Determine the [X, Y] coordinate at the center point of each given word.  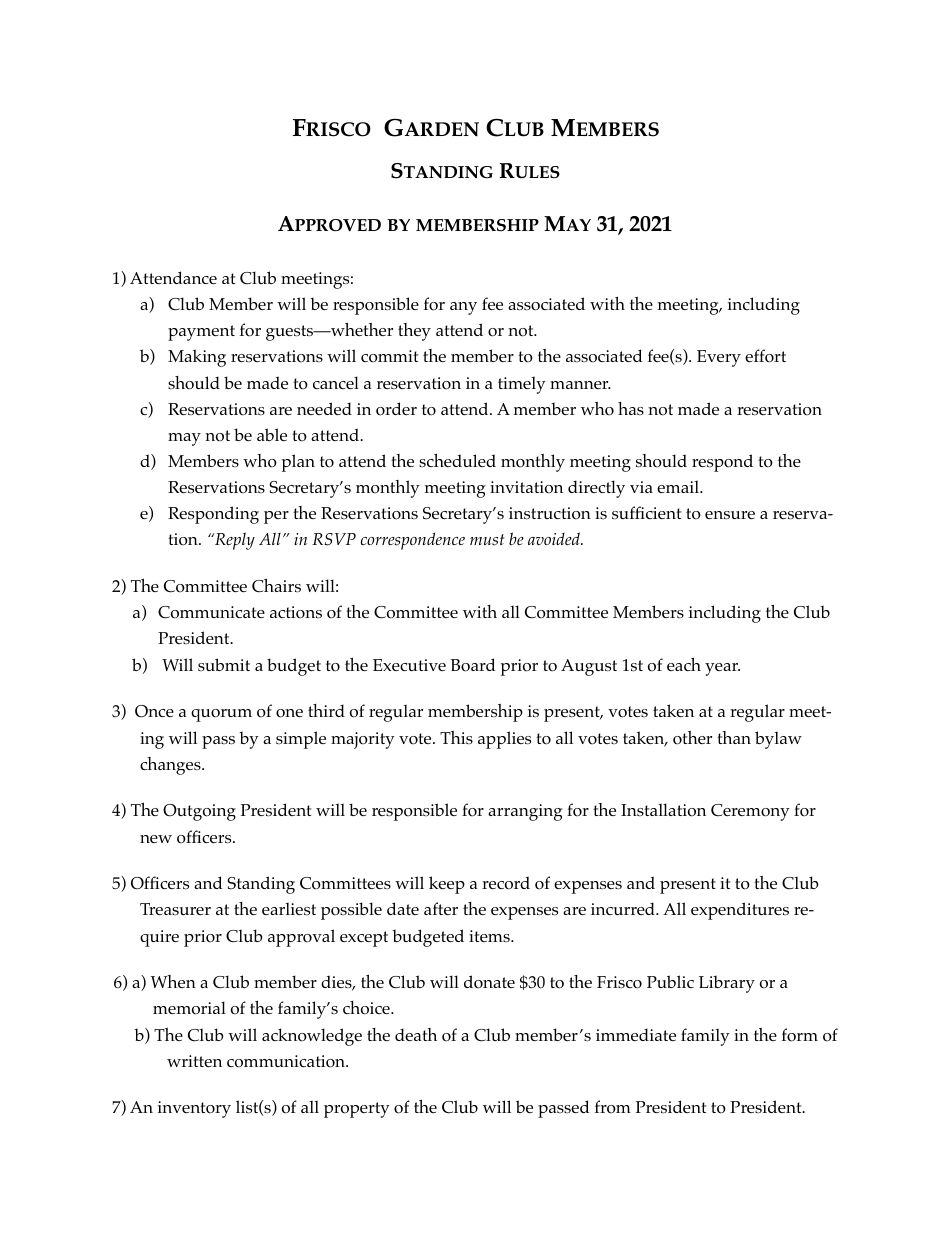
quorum [221, 715]
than [734, 737]
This [456, 737]
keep [447, 885]
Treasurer [175, 909]
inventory [194, 1109]
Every [719, 358]
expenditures [740, 911]
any [463, 308]
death [416, 1034]
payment [201, 333]
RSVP [334, 539]
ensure [730, 515]
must [487, 540]
